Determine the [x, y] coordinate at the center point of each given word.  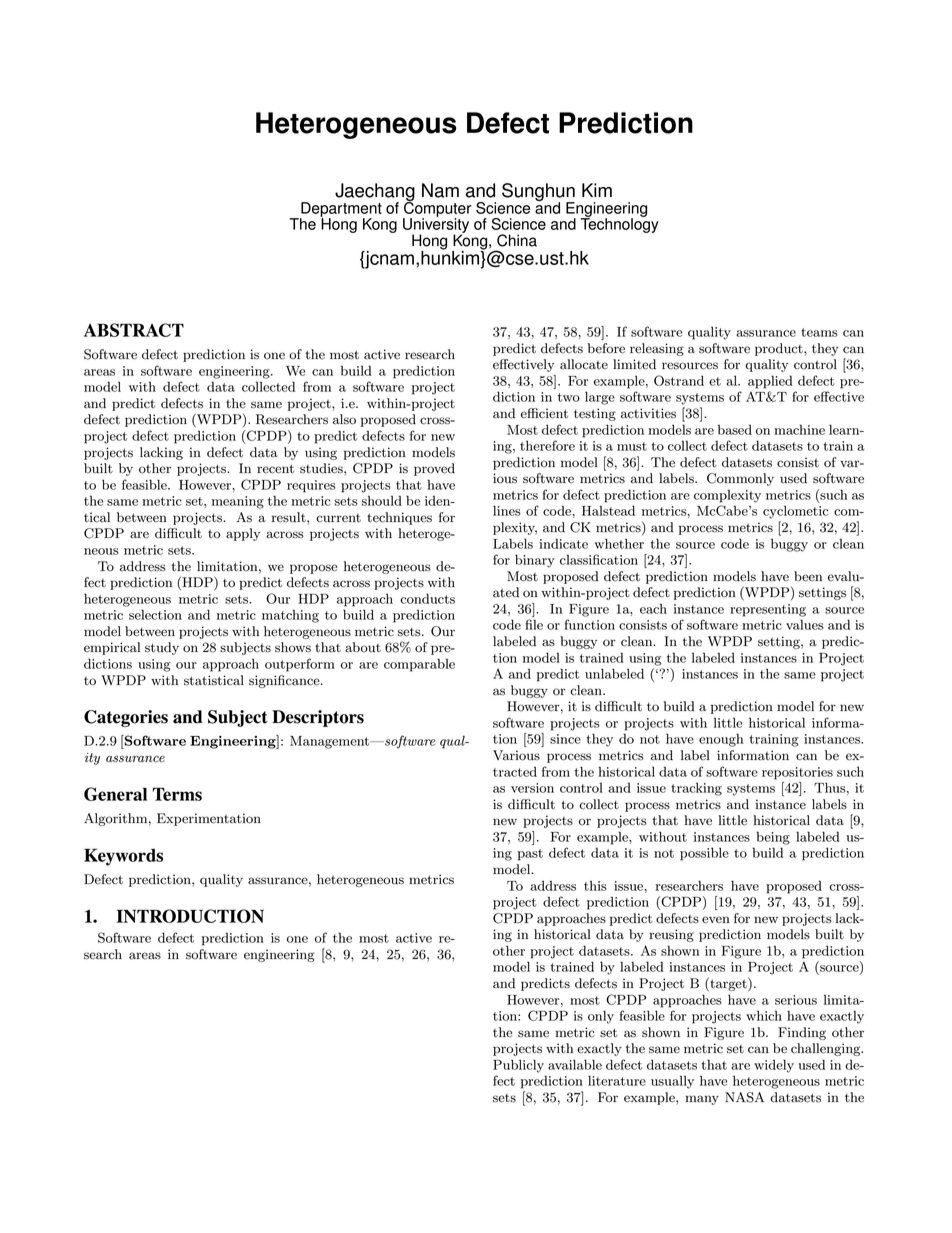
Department [341, 210]
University [436, 225]
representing [768, 610]
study [162, 648]
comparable [419, 665]
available [575, 1064]
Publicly [518, 1066]
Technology [619, 224]
